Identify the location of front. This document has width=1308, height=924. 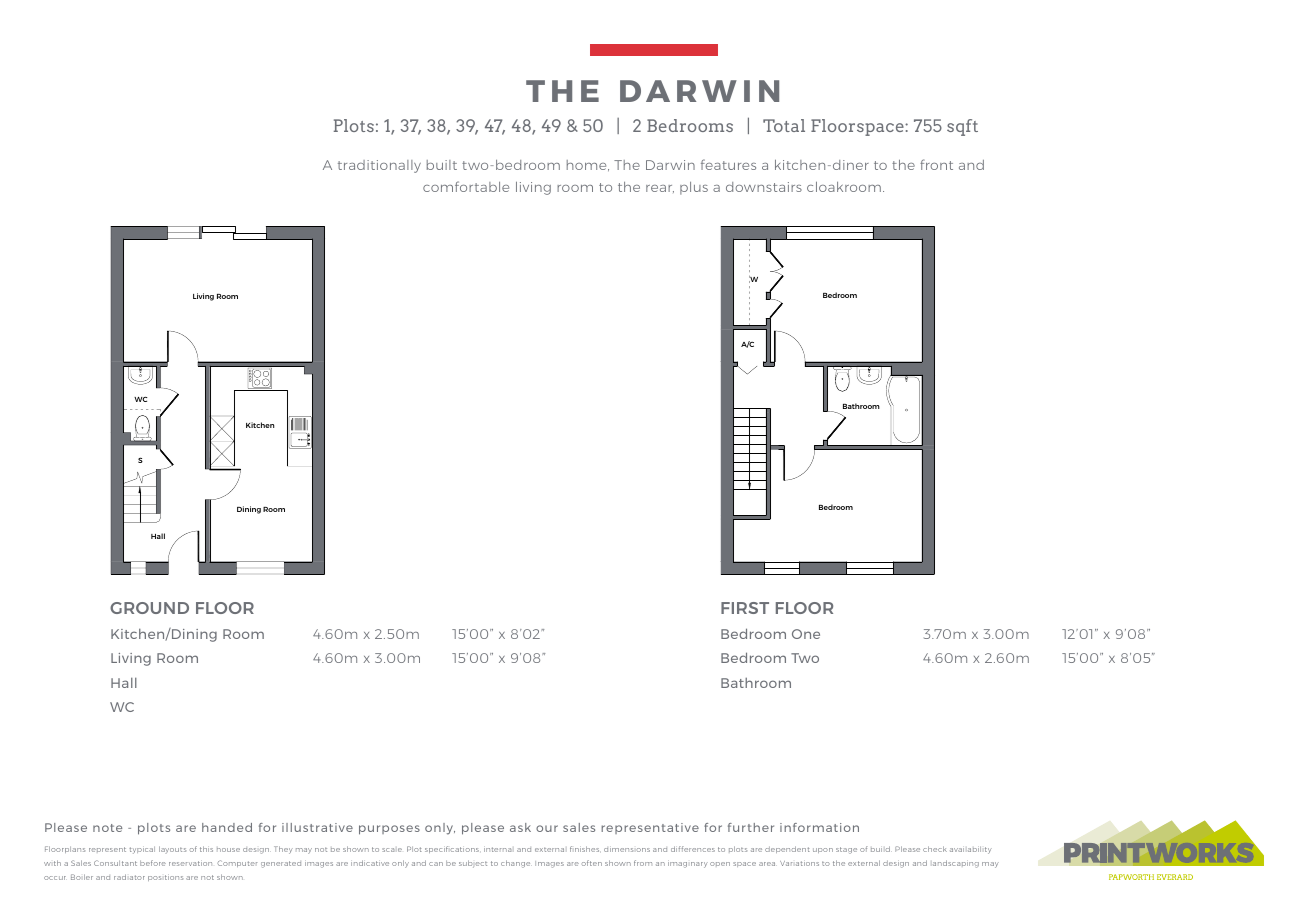
(936, 164).
